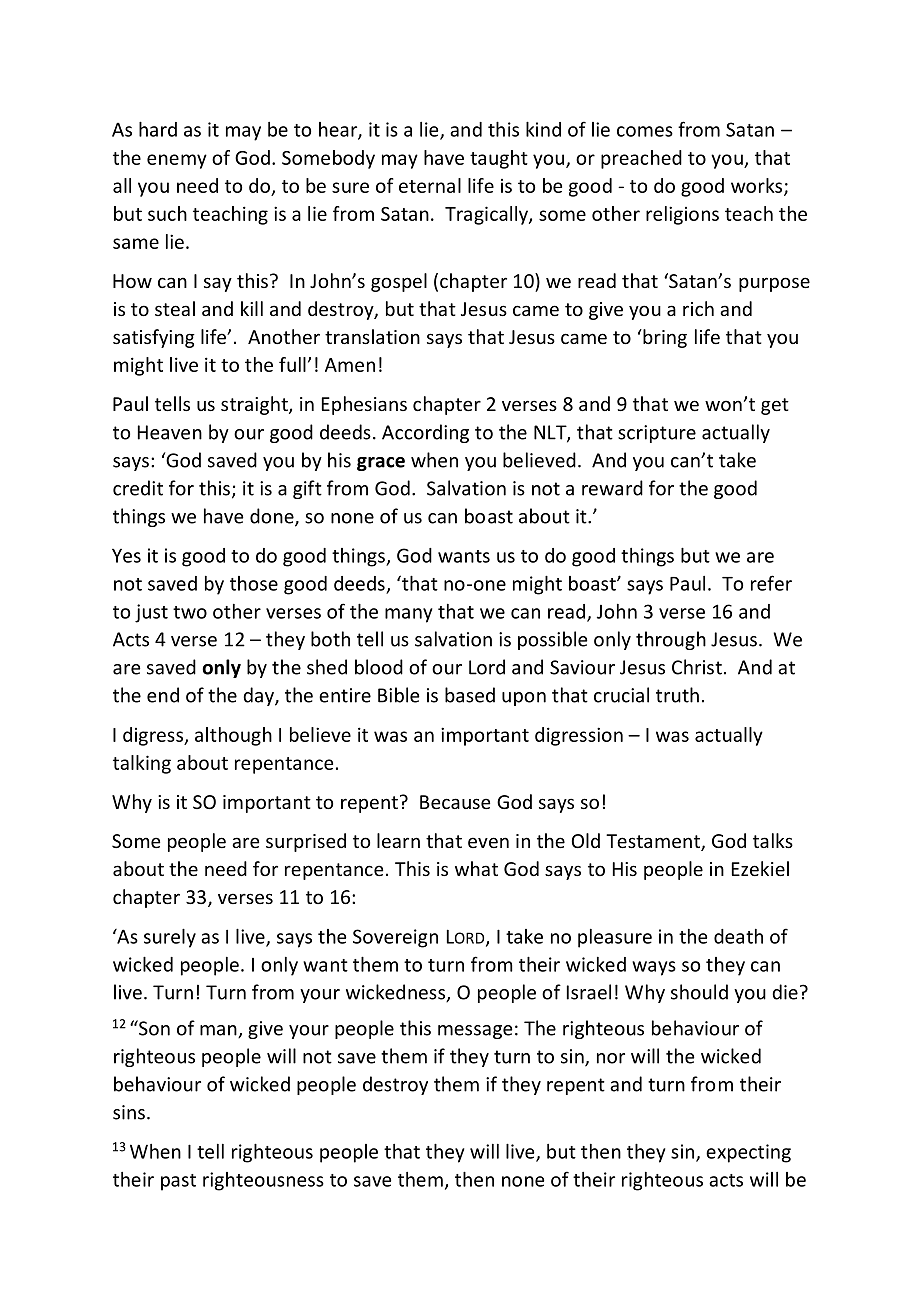 Image resolution: width=924 pixels, height=1308 pixels. What do you see at coordinates (178, 1182) in the image?
I see `past` at bounding box center [178, 1182].
